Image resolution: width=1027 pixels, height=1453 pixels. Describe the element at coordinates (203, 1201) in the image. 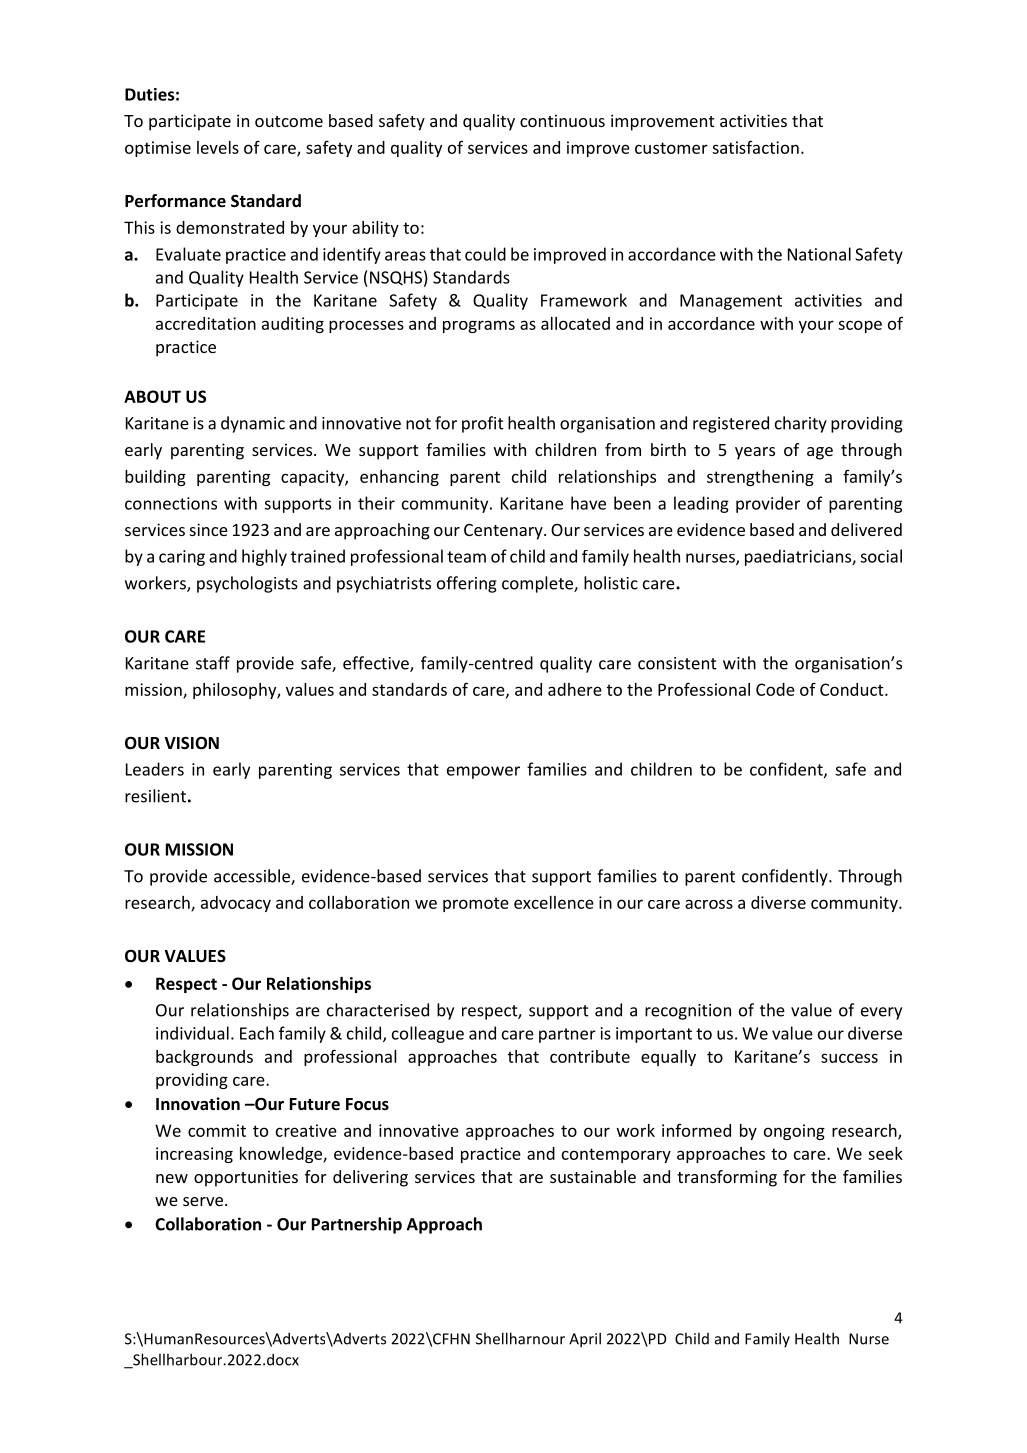

I see `serve` at that location.
